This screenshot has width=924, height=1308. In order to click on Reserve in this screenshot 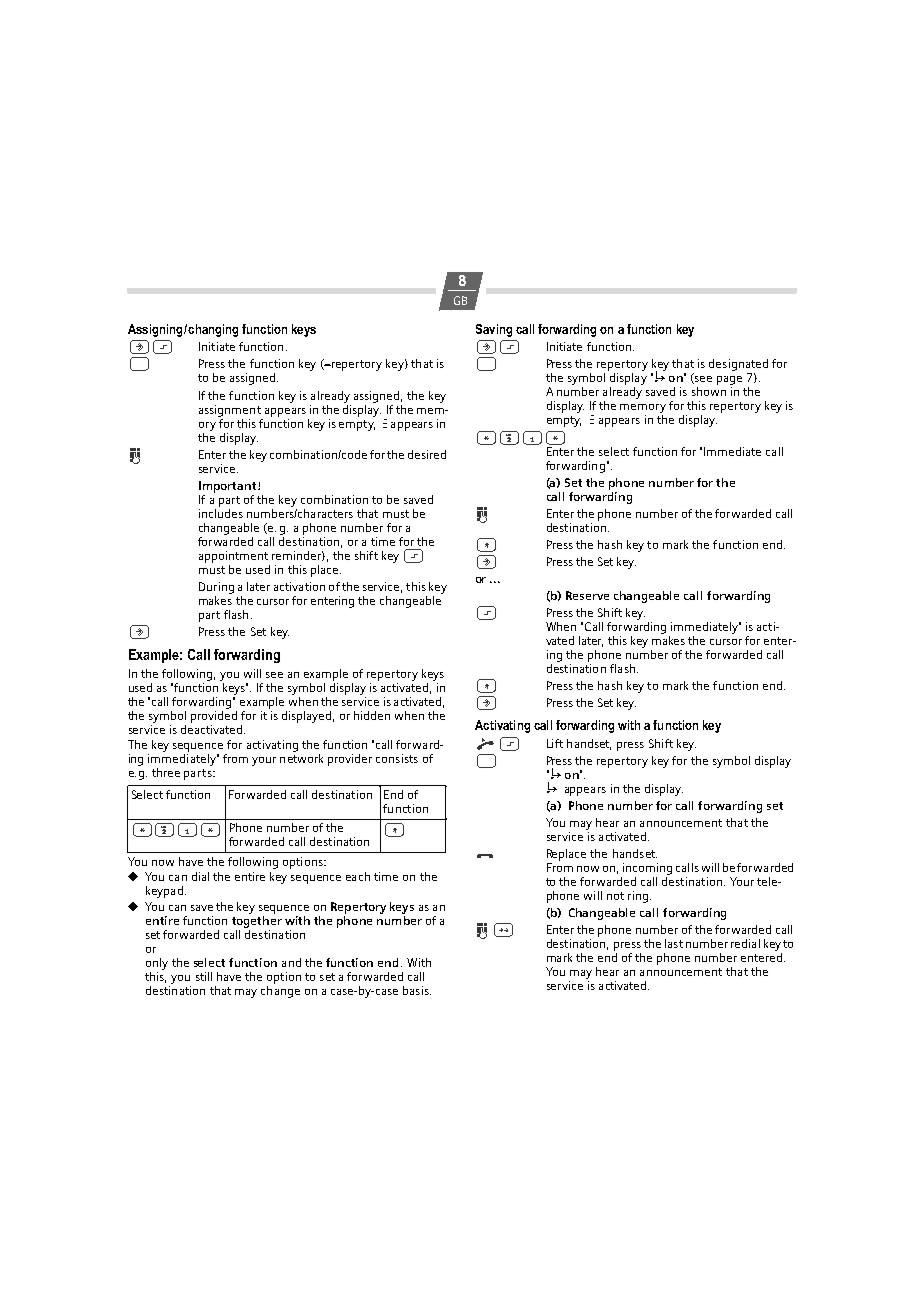, I will do `click(587, 595)`.
